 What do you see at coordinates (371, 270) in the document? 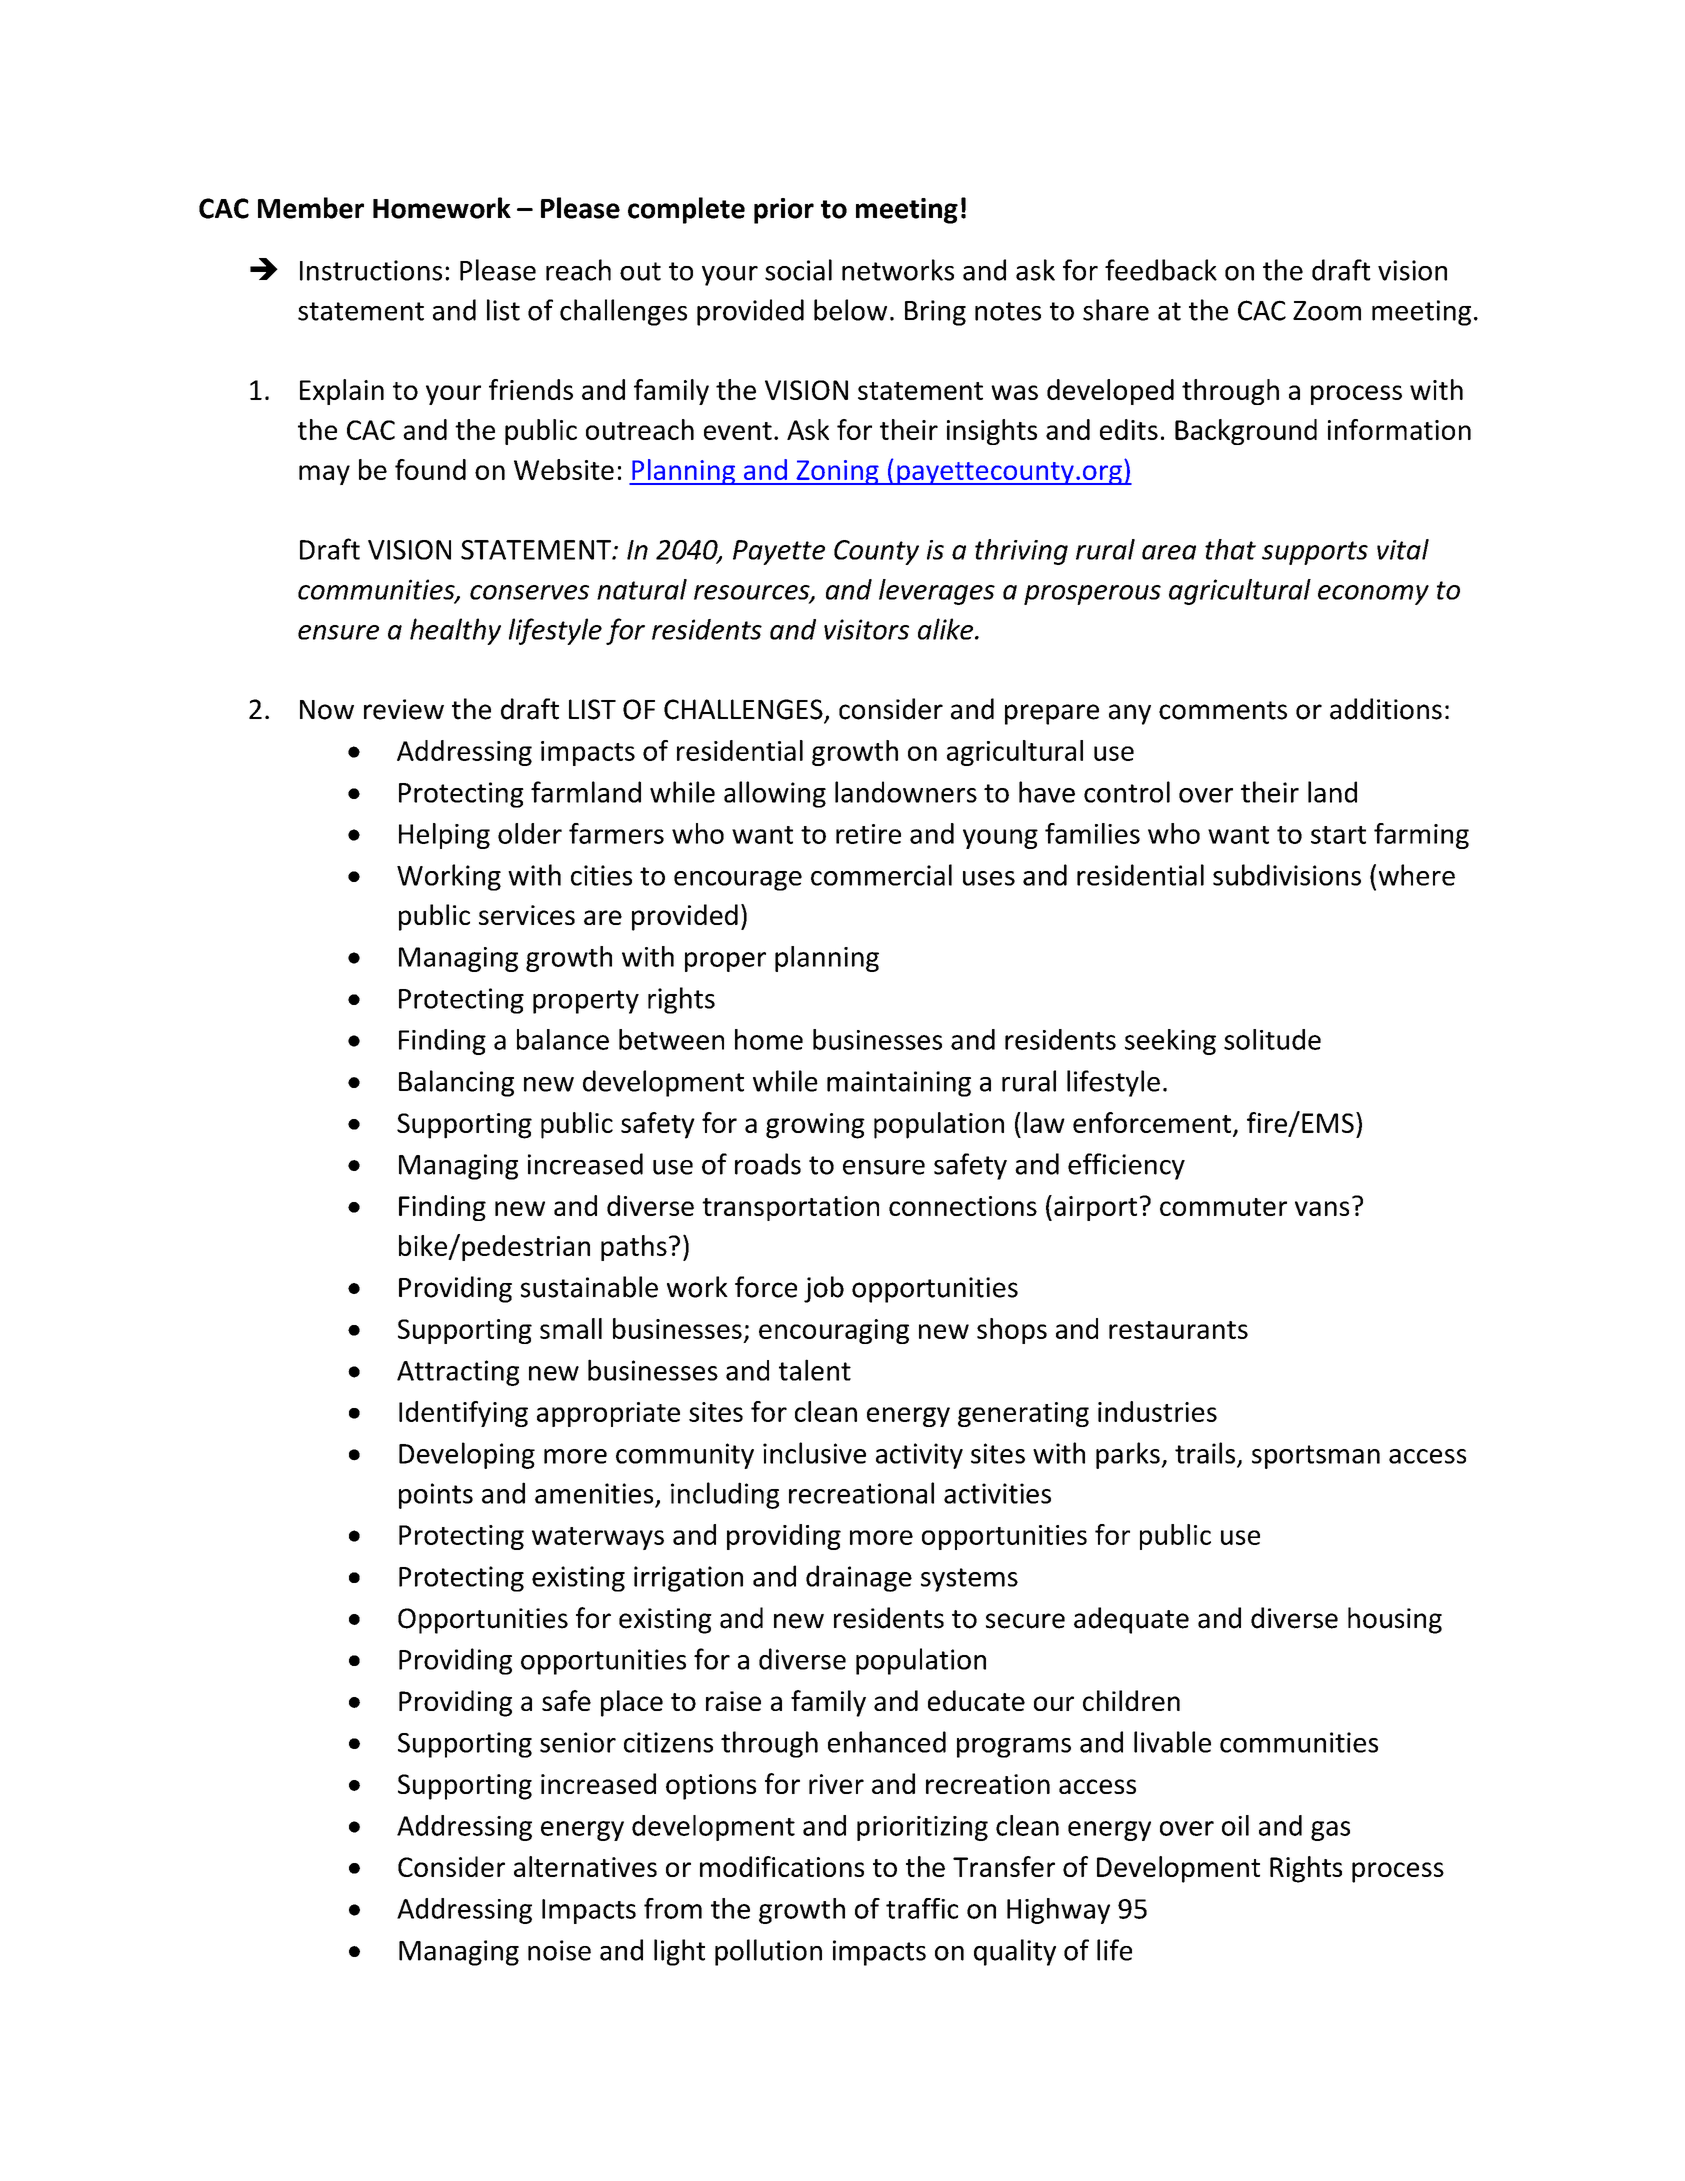
I see `Instructions` at bounding box center [371, 270].
